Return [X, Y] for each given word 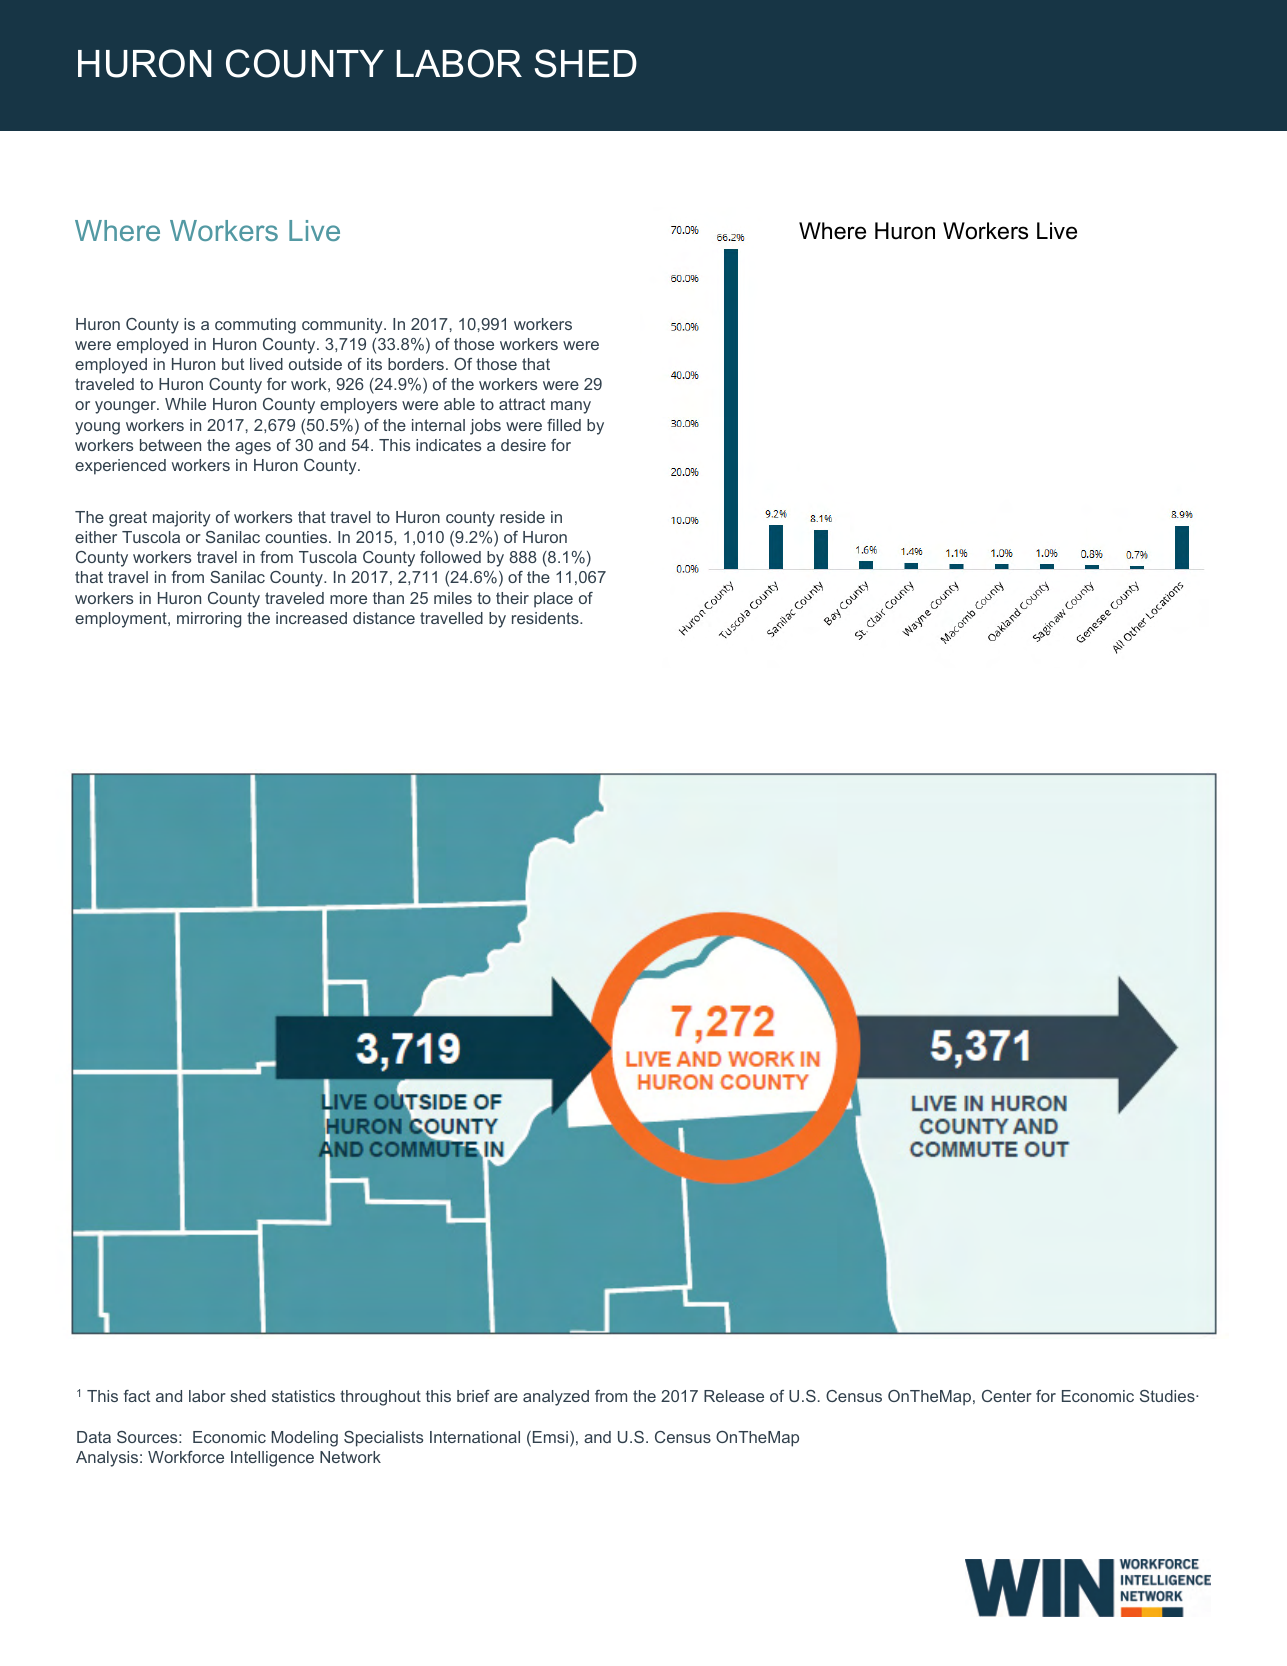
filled [564, 425]
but [233, 364]
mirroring [209, 620]
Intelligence [272, 1459]
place [553, 600]
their [512, 598]
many [571, 407]
